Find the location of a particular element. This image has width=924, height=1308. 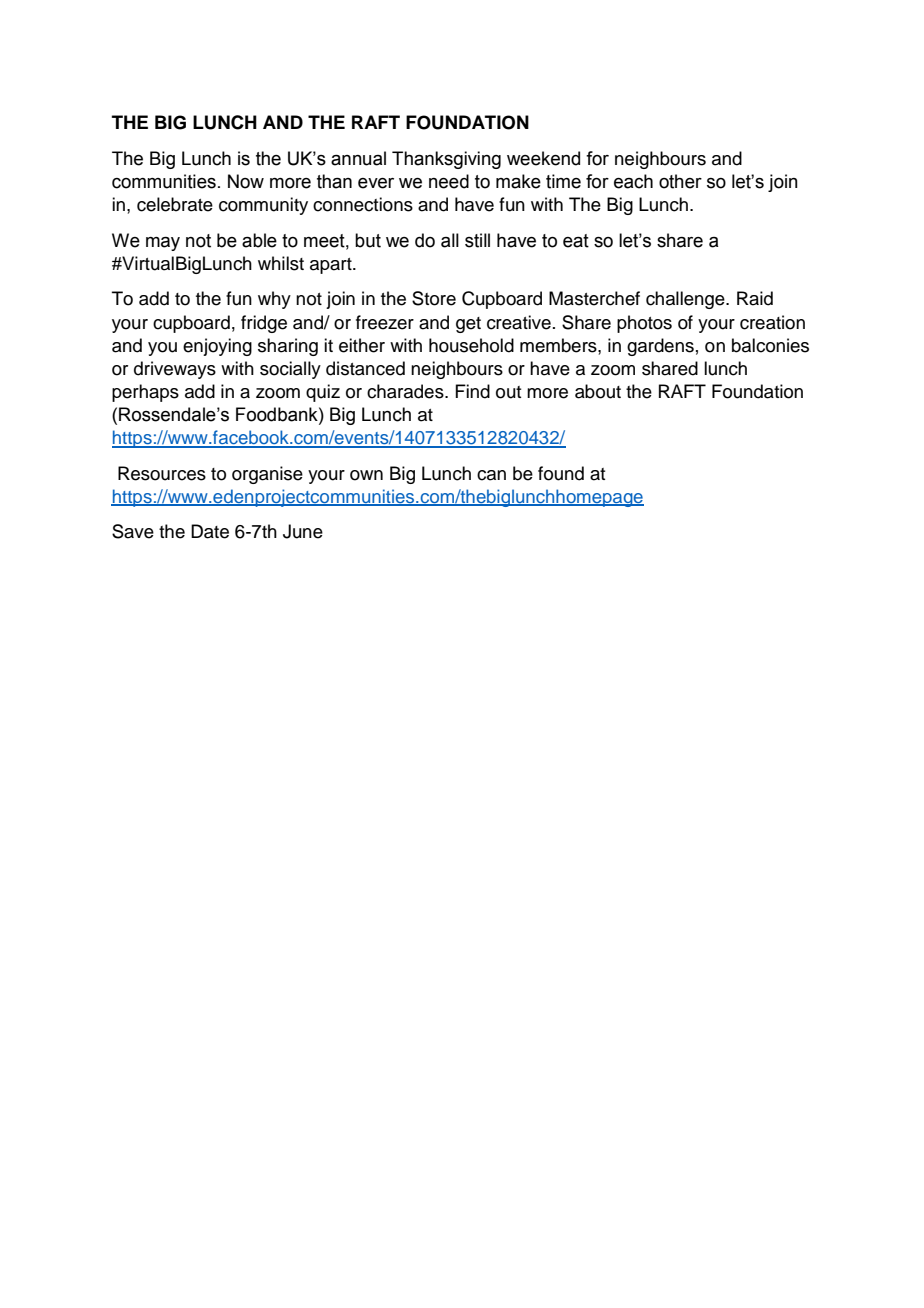

may is located at coordinates (163, 244).
